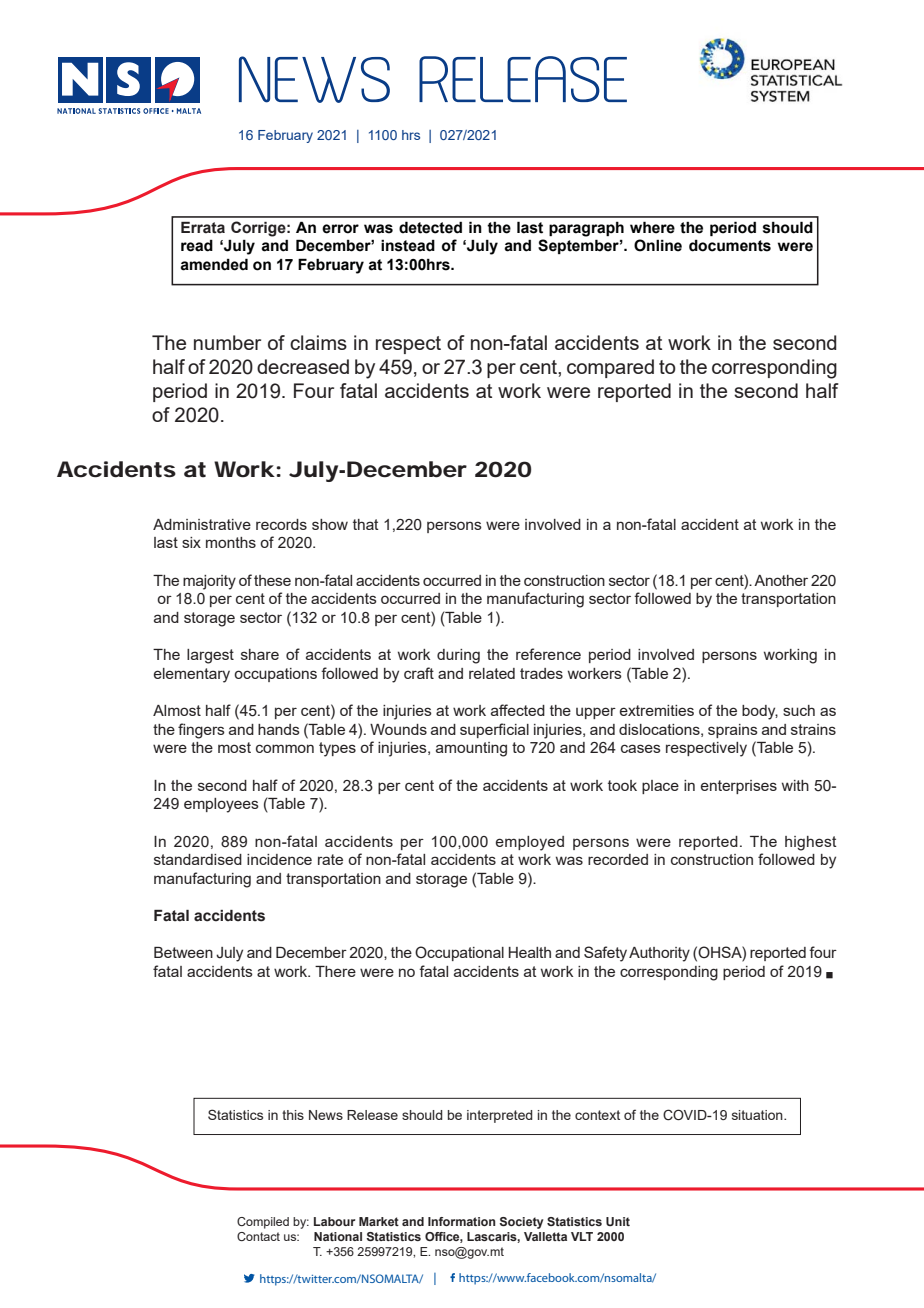 Image resolution: width=924 pixels, height=1308 pixels. What do you see at coordinates (521, 1223) in the screenshot?
I see `Society` at bounding box center [521, 1223].
